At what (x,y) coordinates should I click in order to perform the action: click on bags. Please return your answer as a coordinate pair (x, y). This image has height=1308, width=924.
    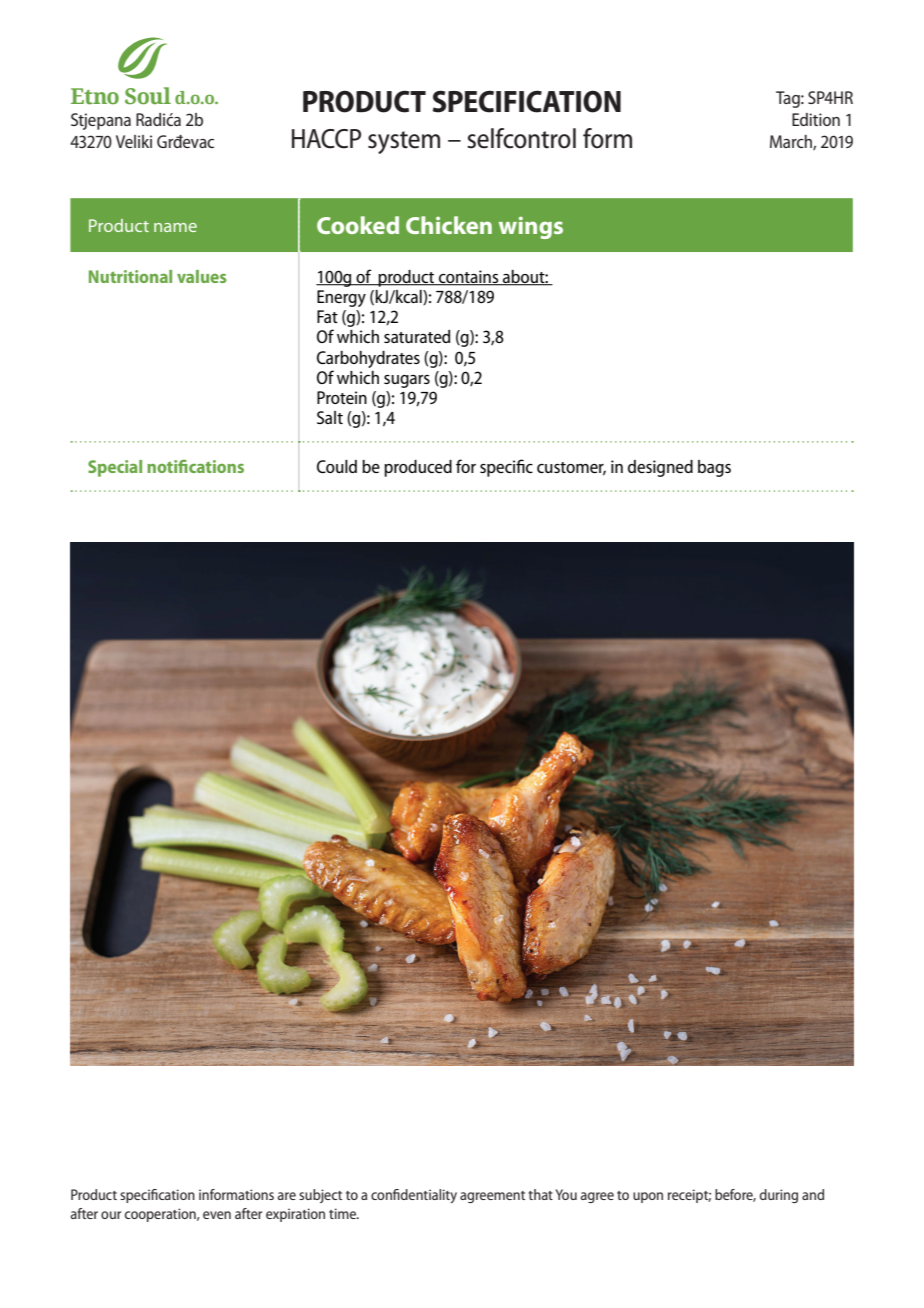
    Looking at the image, I should click on (714, 468).
